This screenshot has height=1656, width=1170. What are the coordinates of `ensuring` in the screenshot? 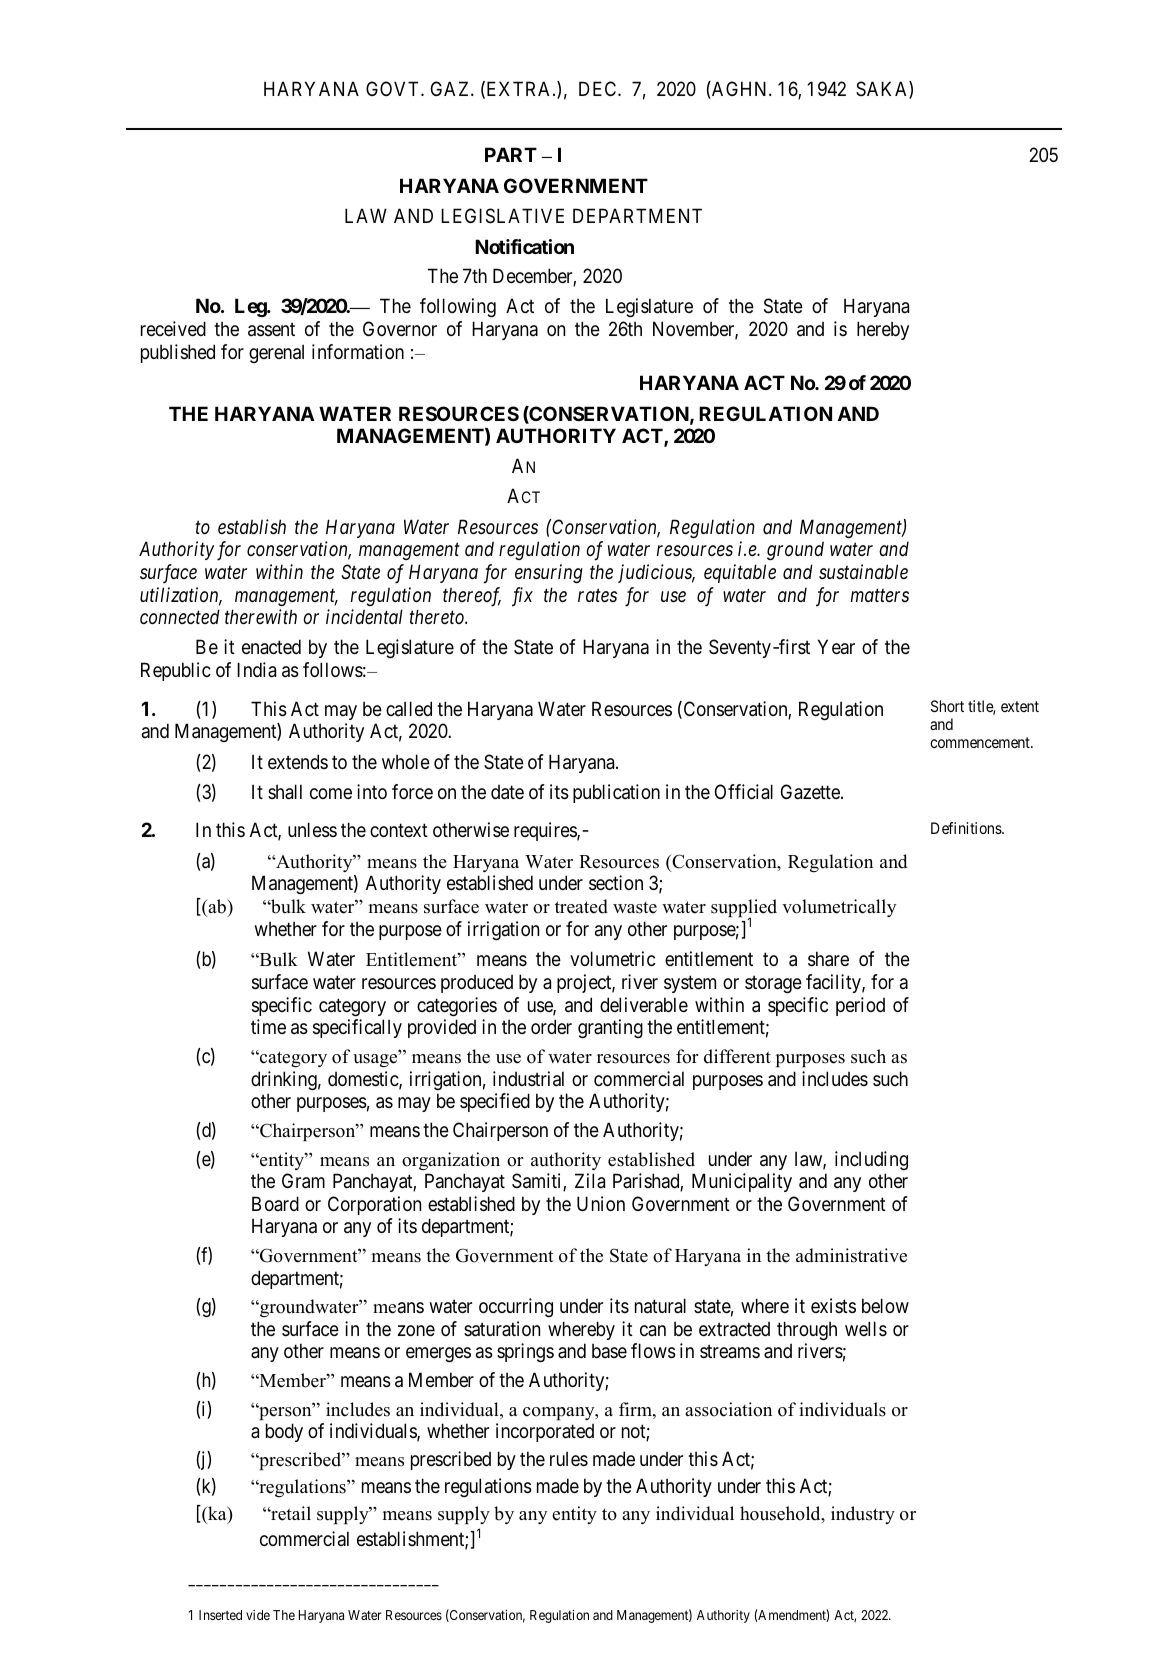 It's located at (549, 573).
